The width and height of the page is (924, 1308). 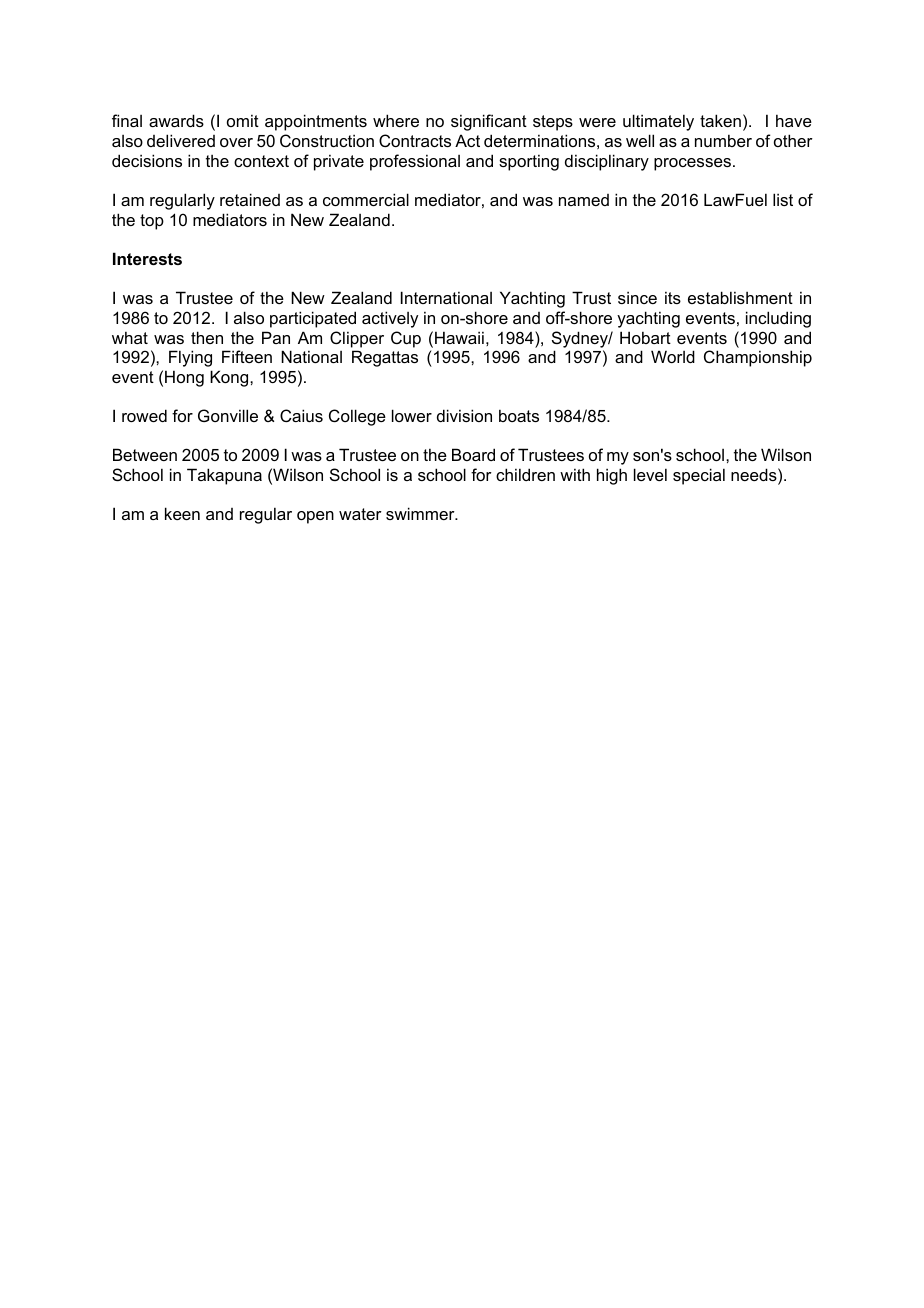 I want to click on delivered, so click(x=181, y=140).
